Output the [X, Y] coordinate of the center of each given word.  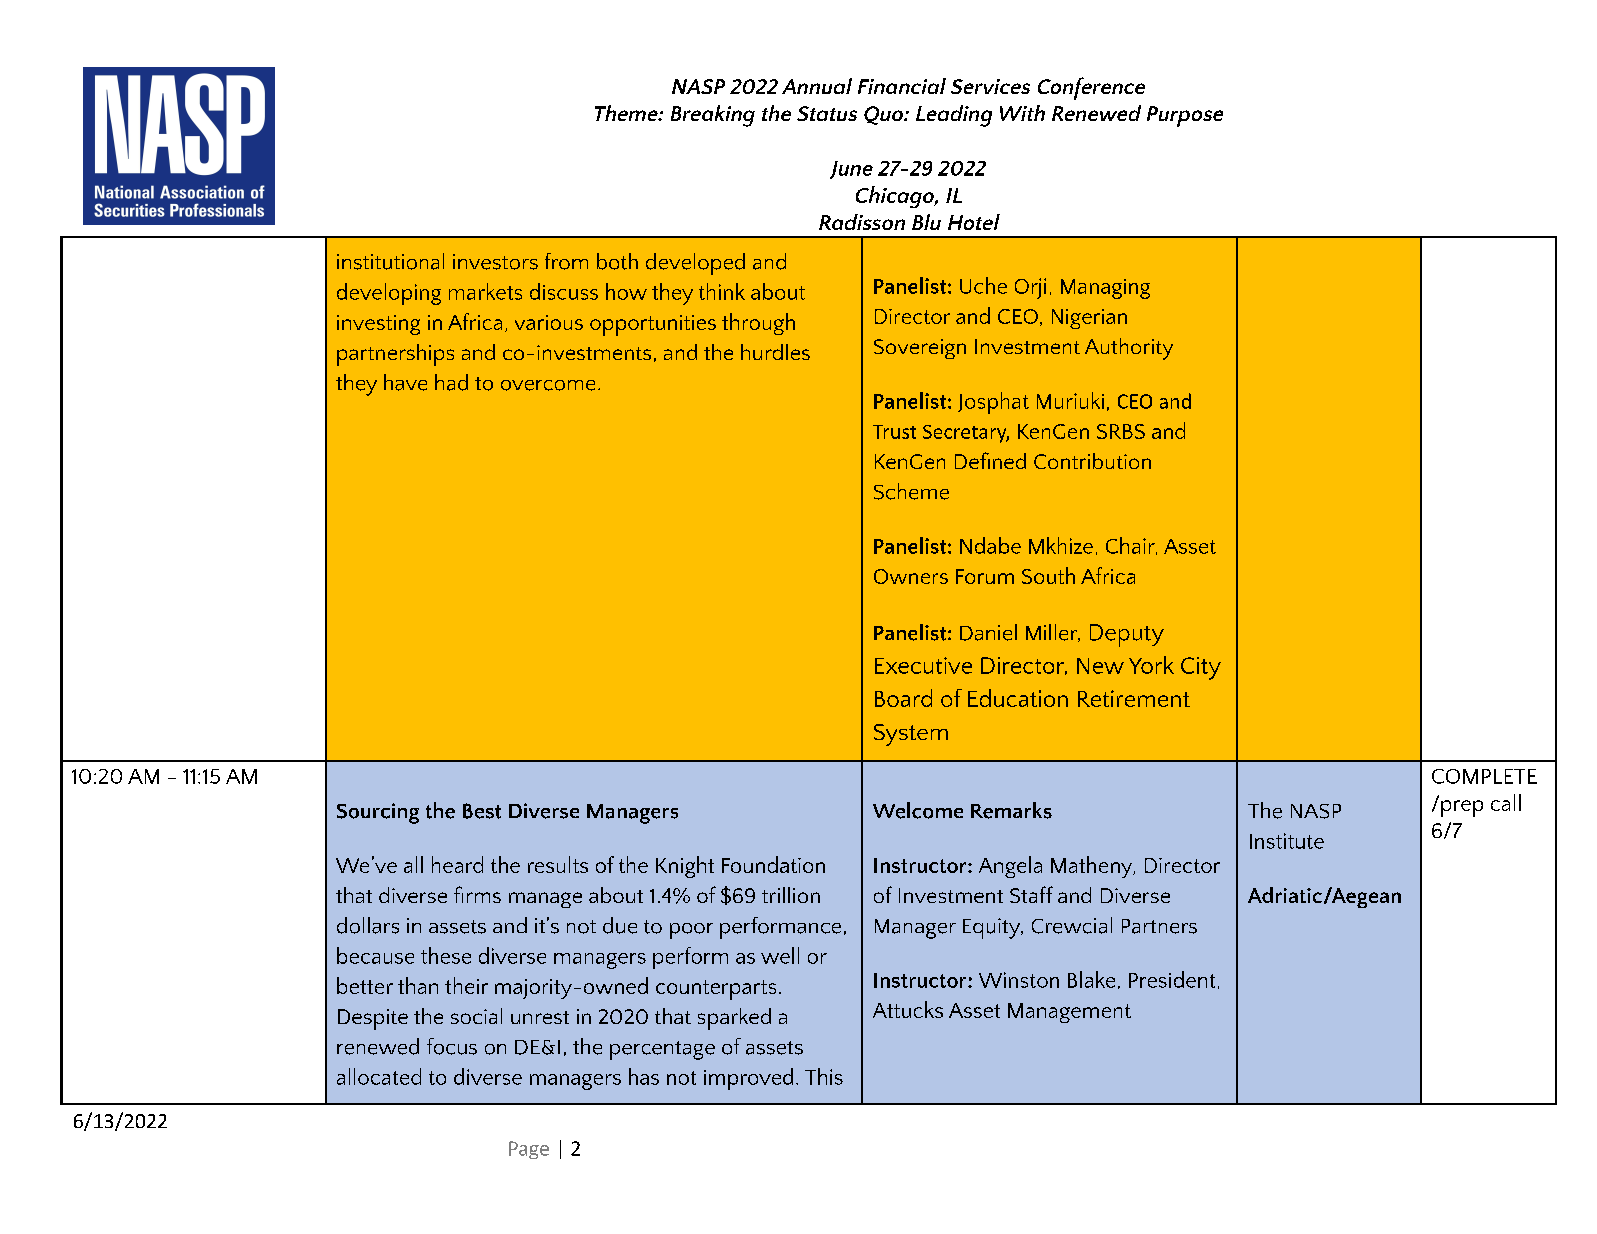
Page [529, 1150]
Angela [1010, 867]
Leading [954, 116]
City [1201, 668]
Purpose [1185, 116]
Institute [1287, 841]
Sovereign [920, 349]
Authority [1129, 349]
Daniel [988, 632]
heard [457, 864]
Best [482, 811]
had [451, 382]
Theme [627, 113]
